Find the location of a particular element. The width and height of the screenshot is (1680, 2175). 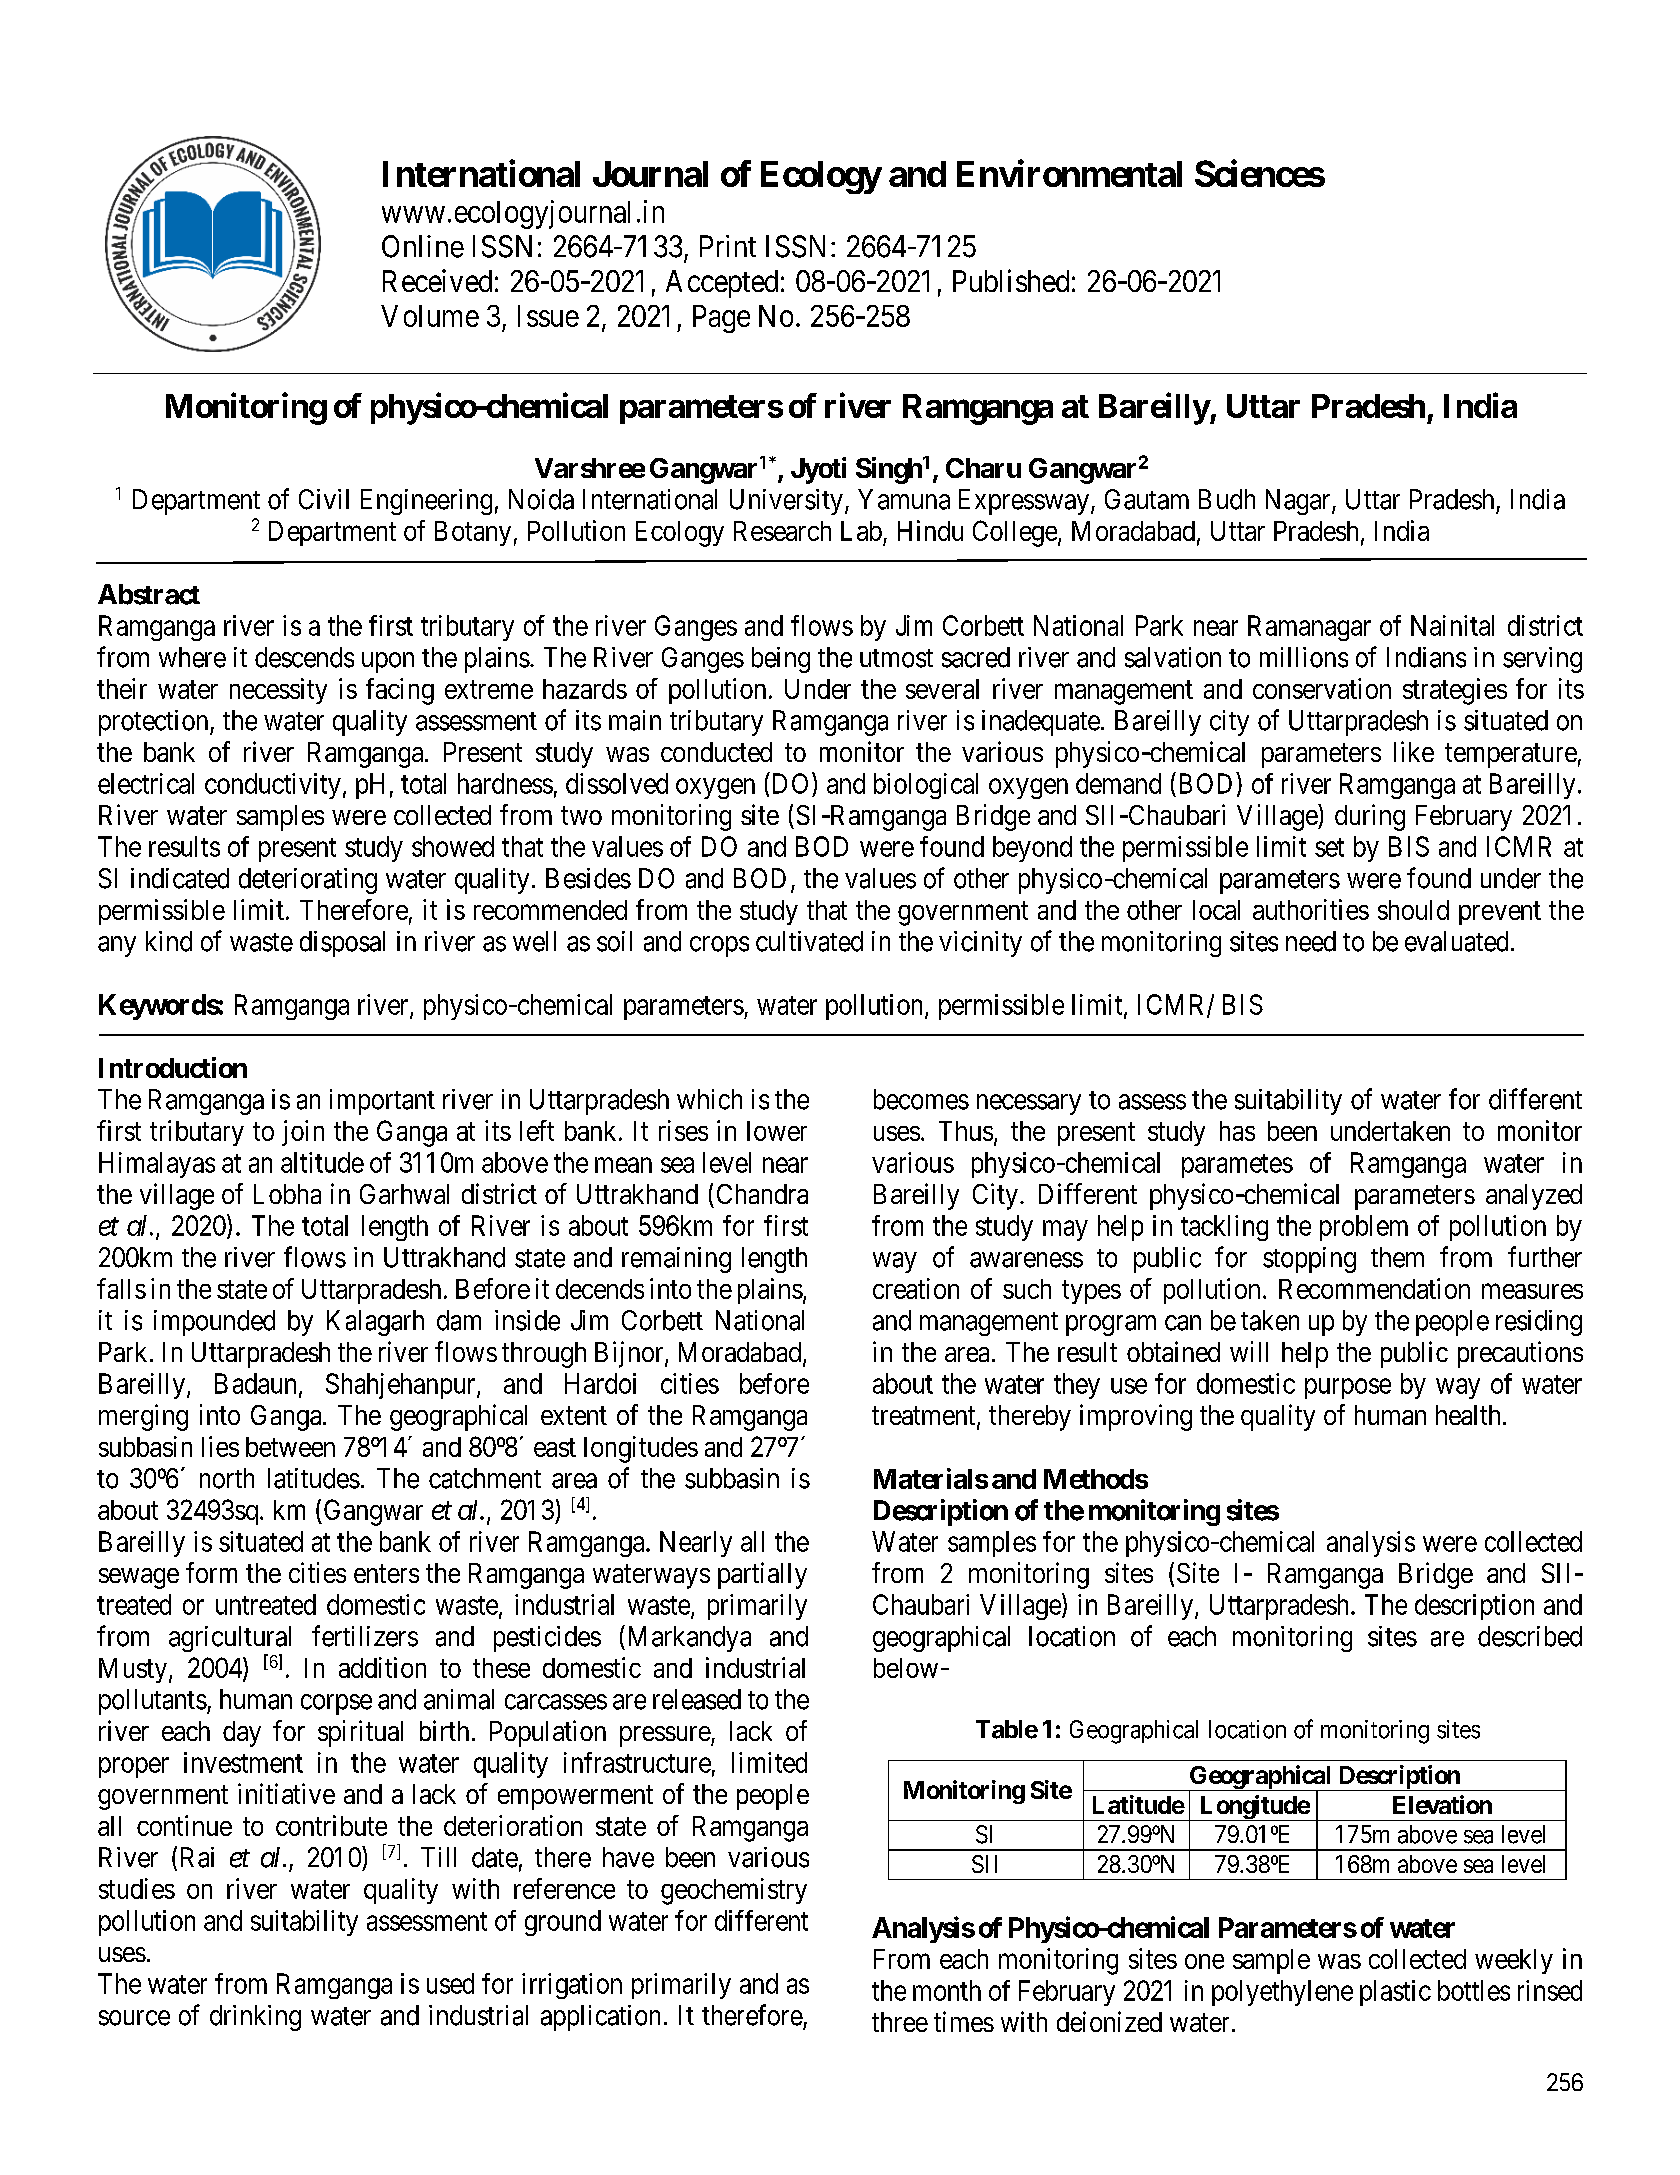

conductivity is located at coordinates (273, 786).
